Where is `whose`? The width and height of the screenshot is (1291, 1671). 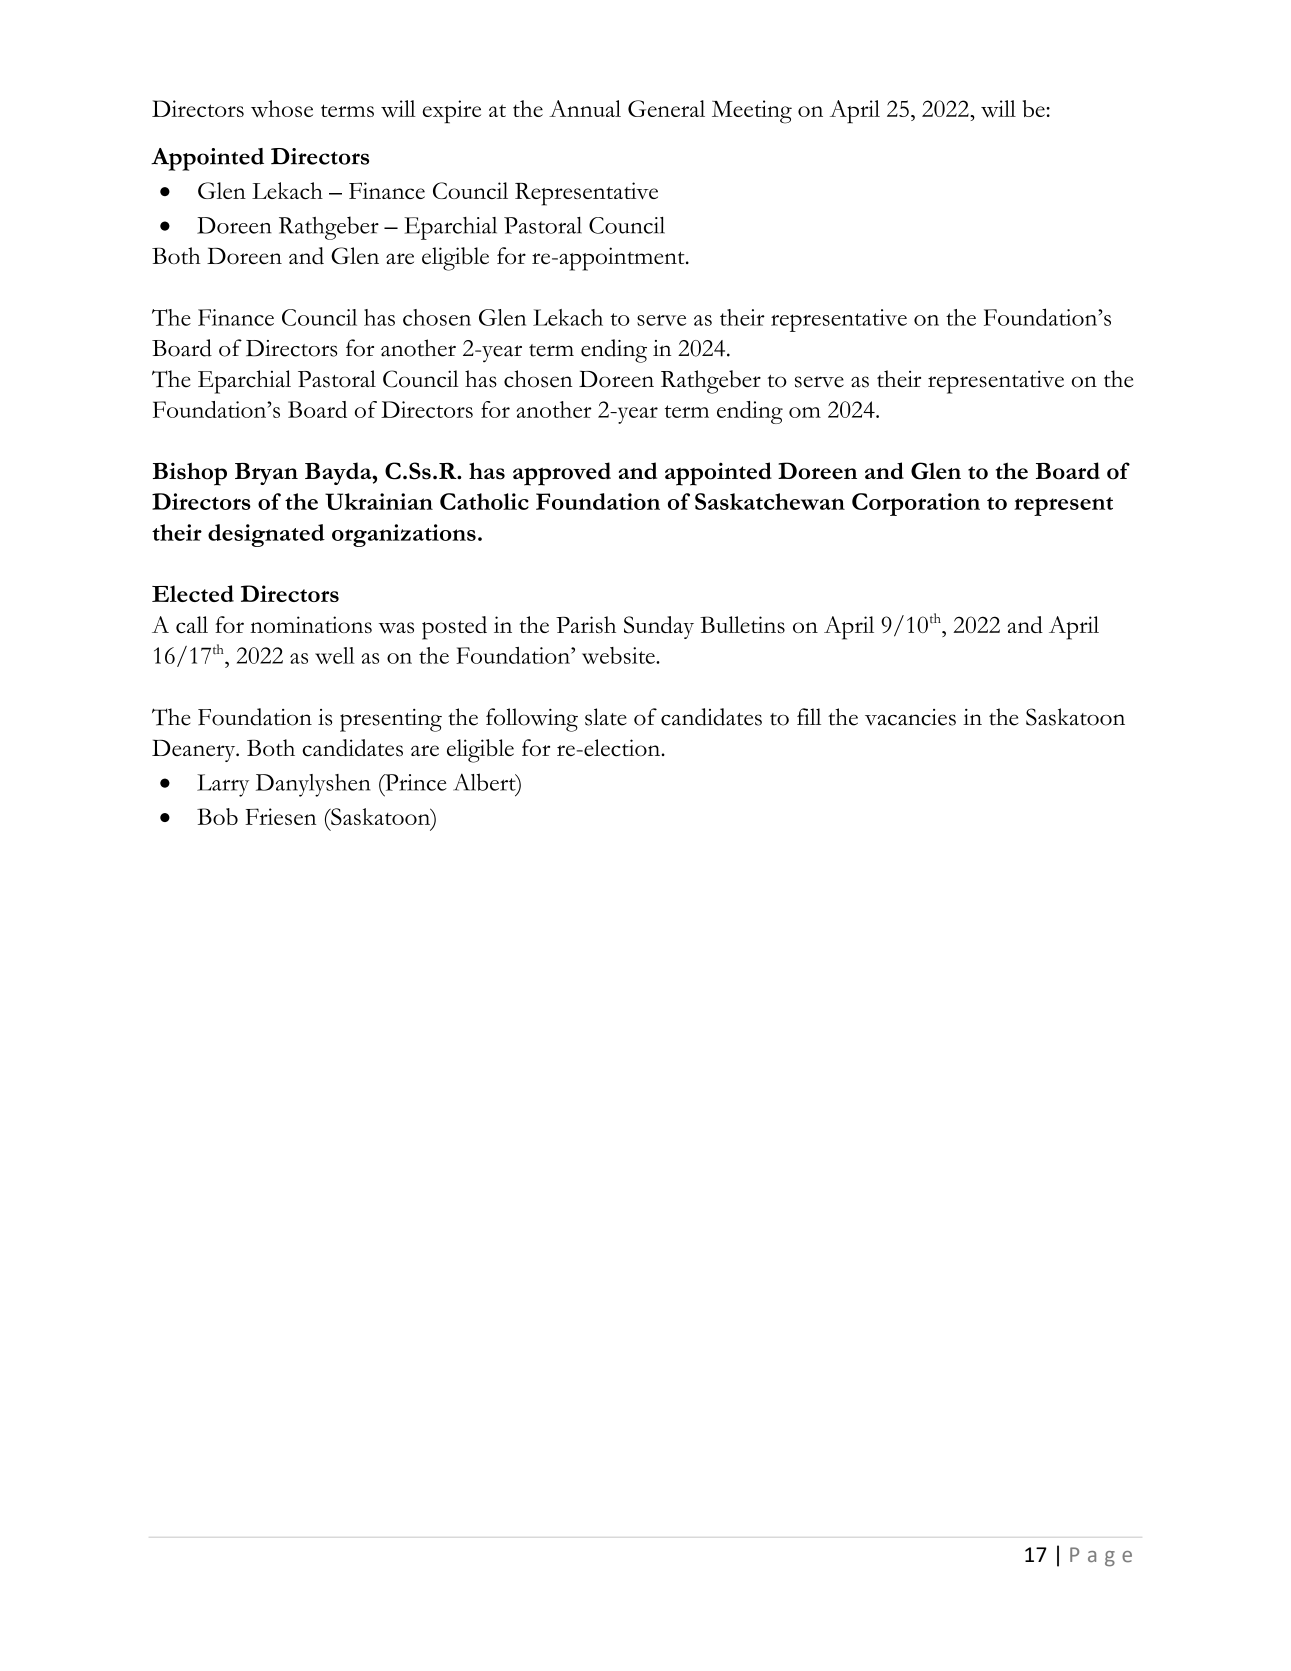 whose is located at coordinates (282, 108).
